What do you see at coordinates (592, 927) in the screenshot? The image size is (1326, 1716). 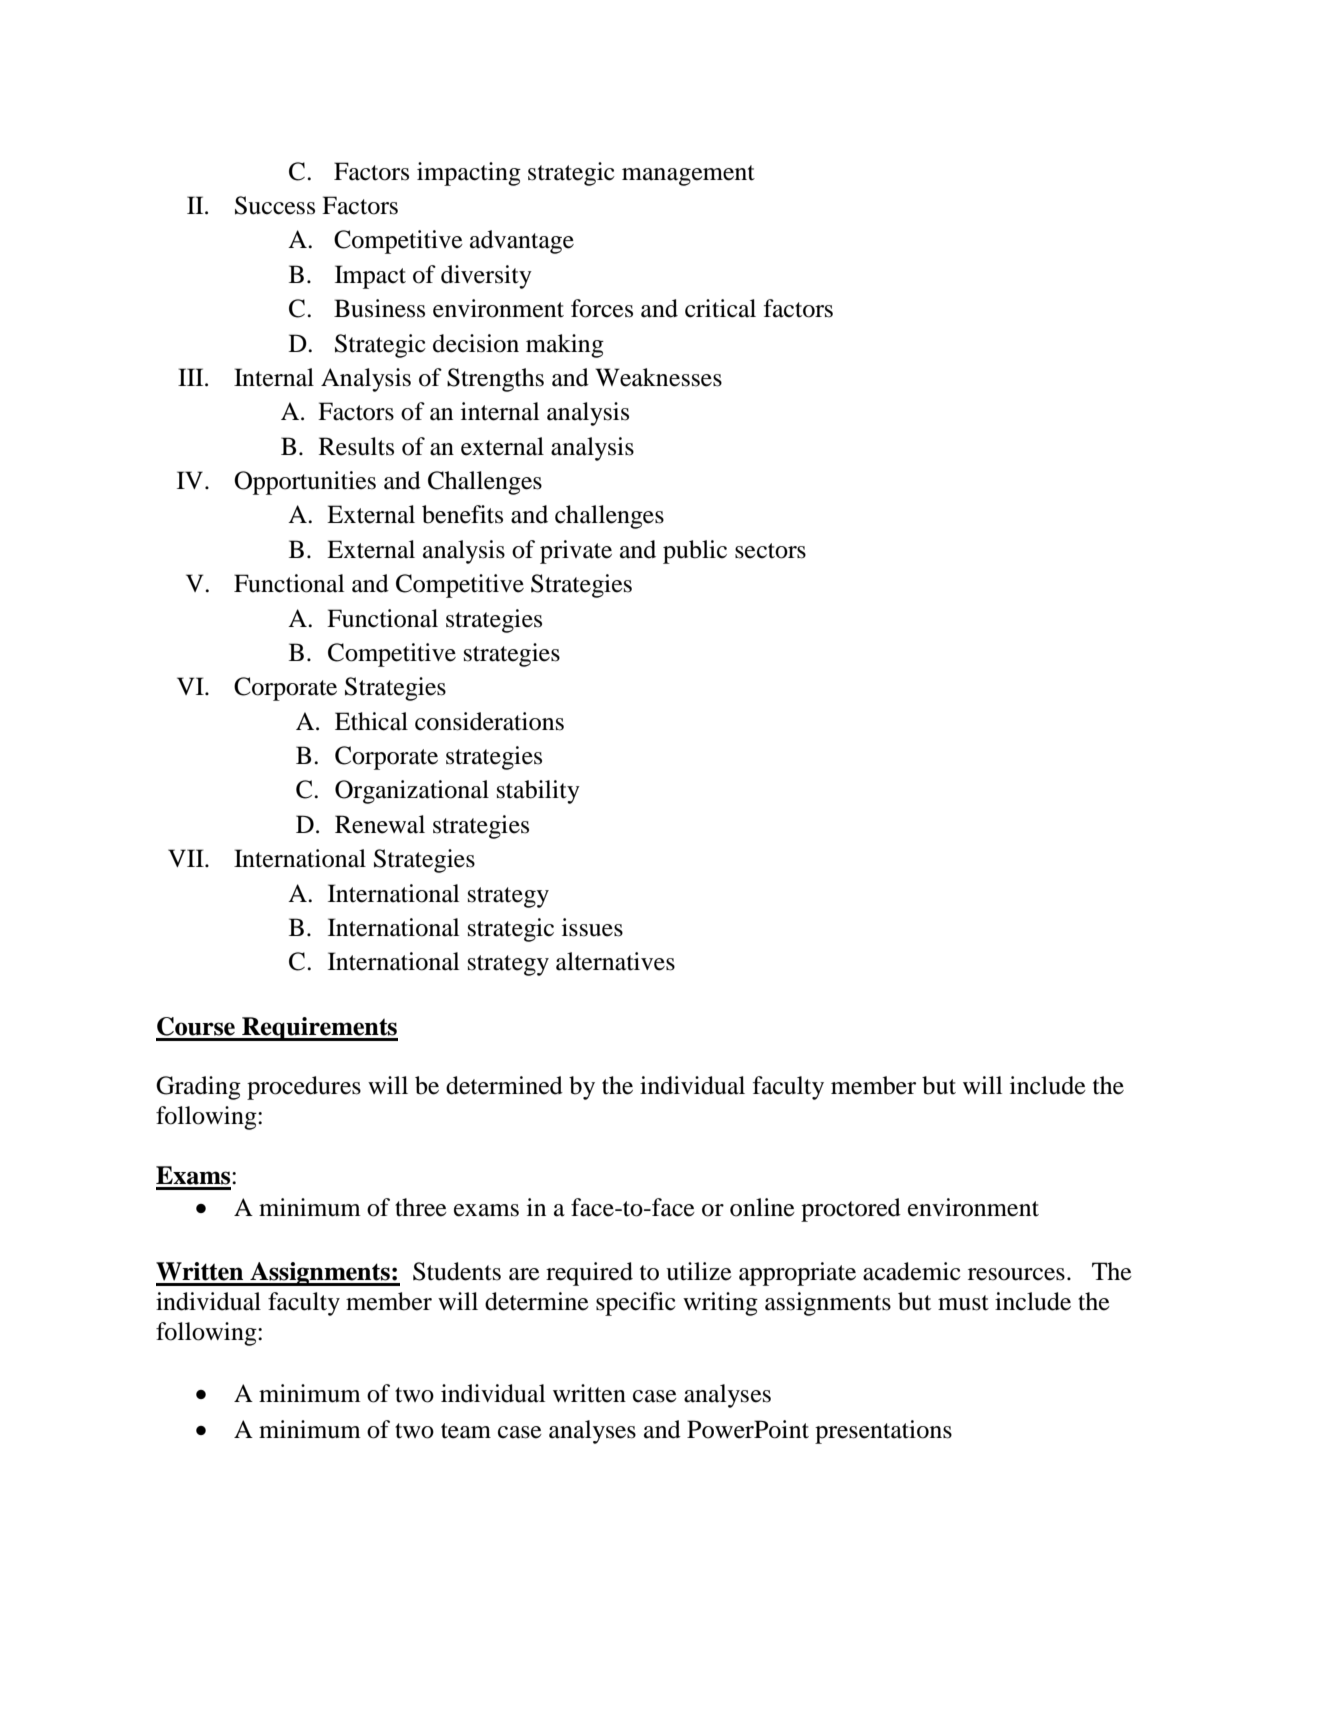 I see `issues` at bounding box center [592, 927].
